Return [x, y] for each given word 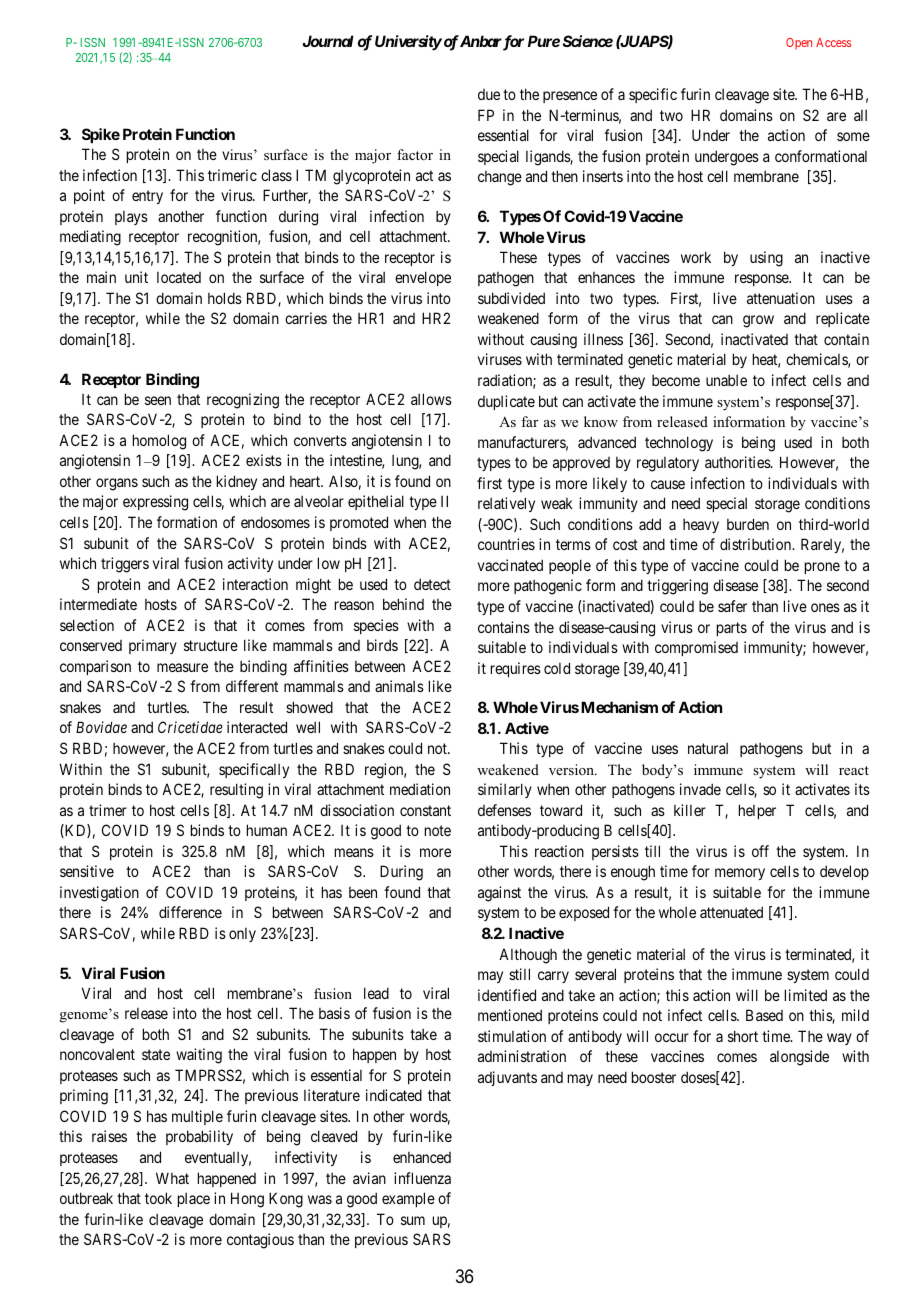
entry [147, 197]
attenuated [731, 912]
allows [431, 399]
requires [516, 669]
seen [158, 400]
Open [799, 44]
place [194, 1200]
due [489, 94]
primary [153, 646]
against [499, 894]
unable [726, 380]
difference [190, 912]
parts [732, 629]
